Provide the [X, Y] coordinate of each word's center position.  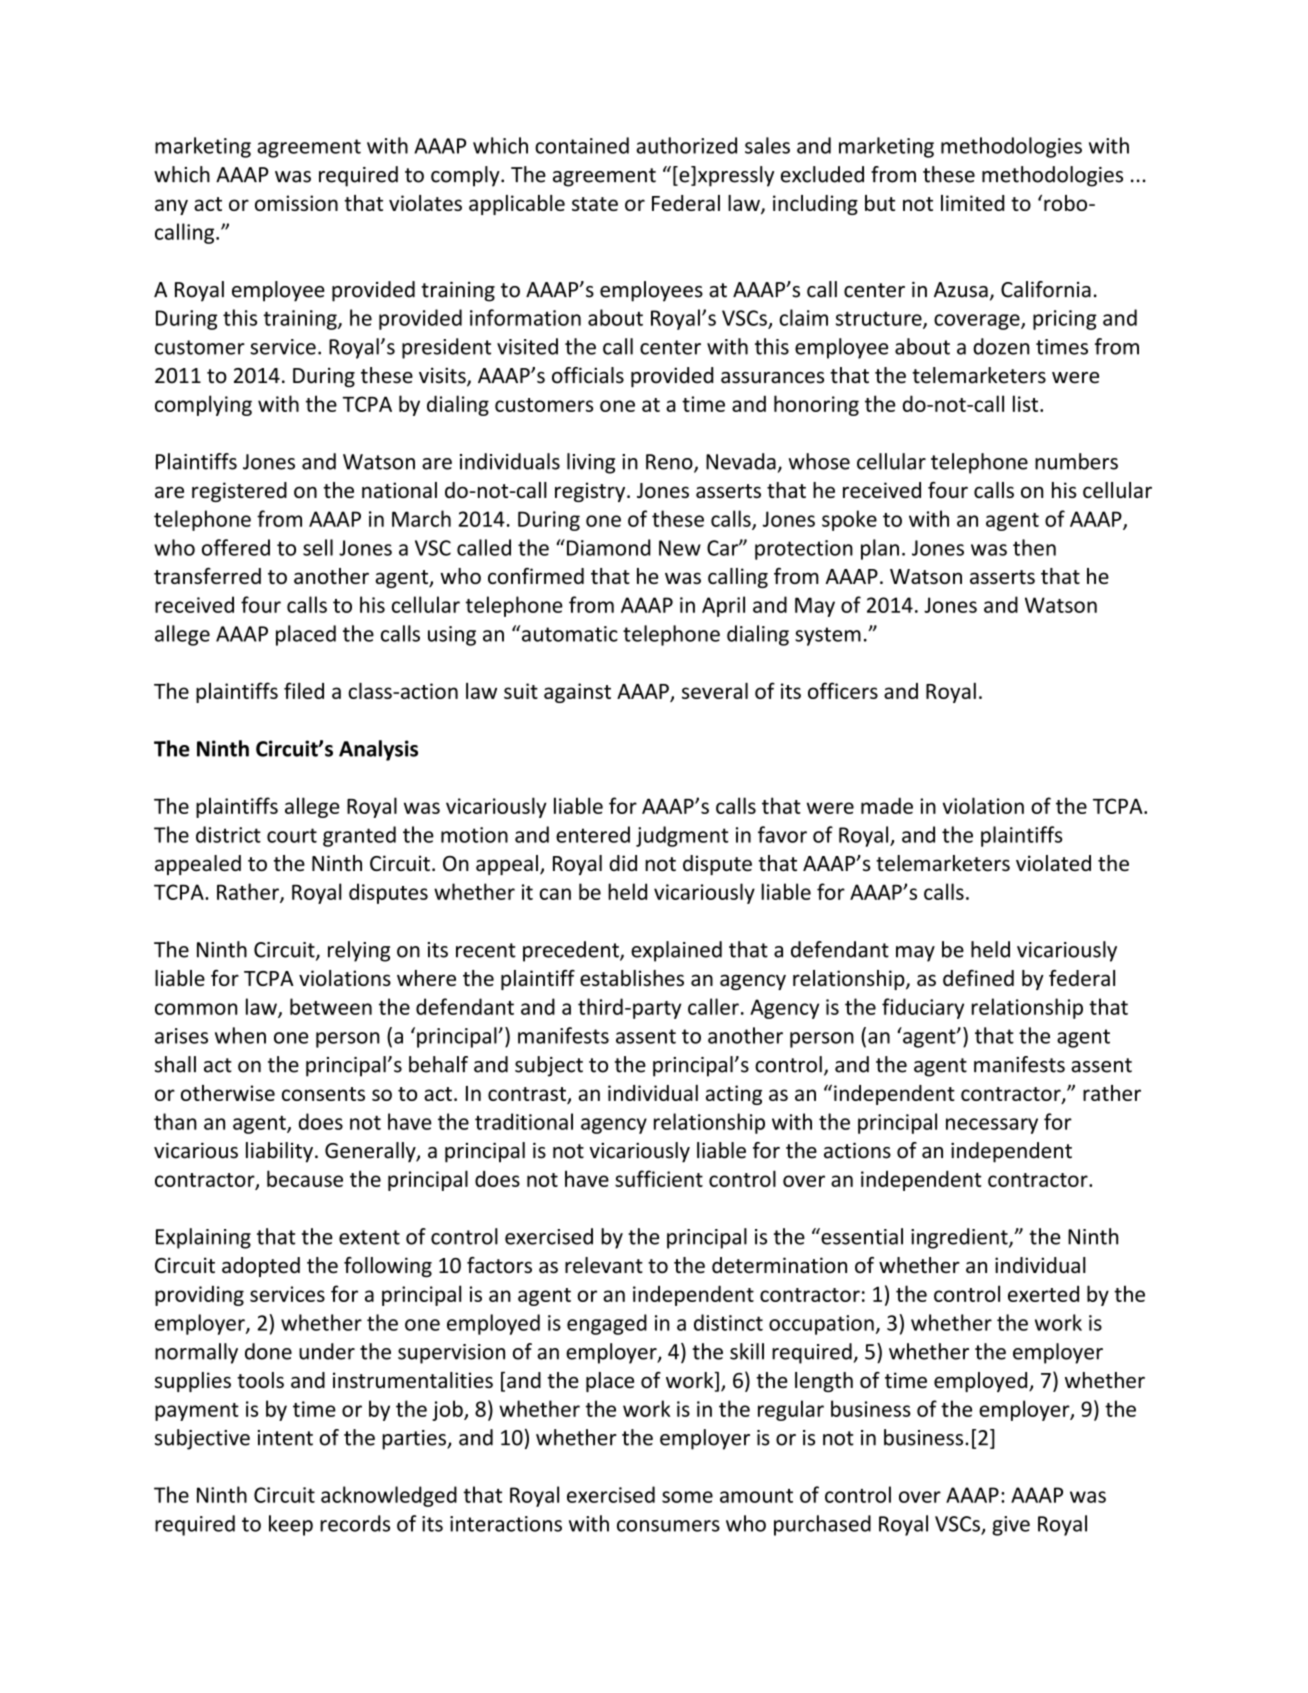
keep [291, 1525]
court [292, 835]
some [687, 1497]
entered [593, 834]
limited [972, 203]
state [595, 204]
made [887, 805]
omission [296, 203]
